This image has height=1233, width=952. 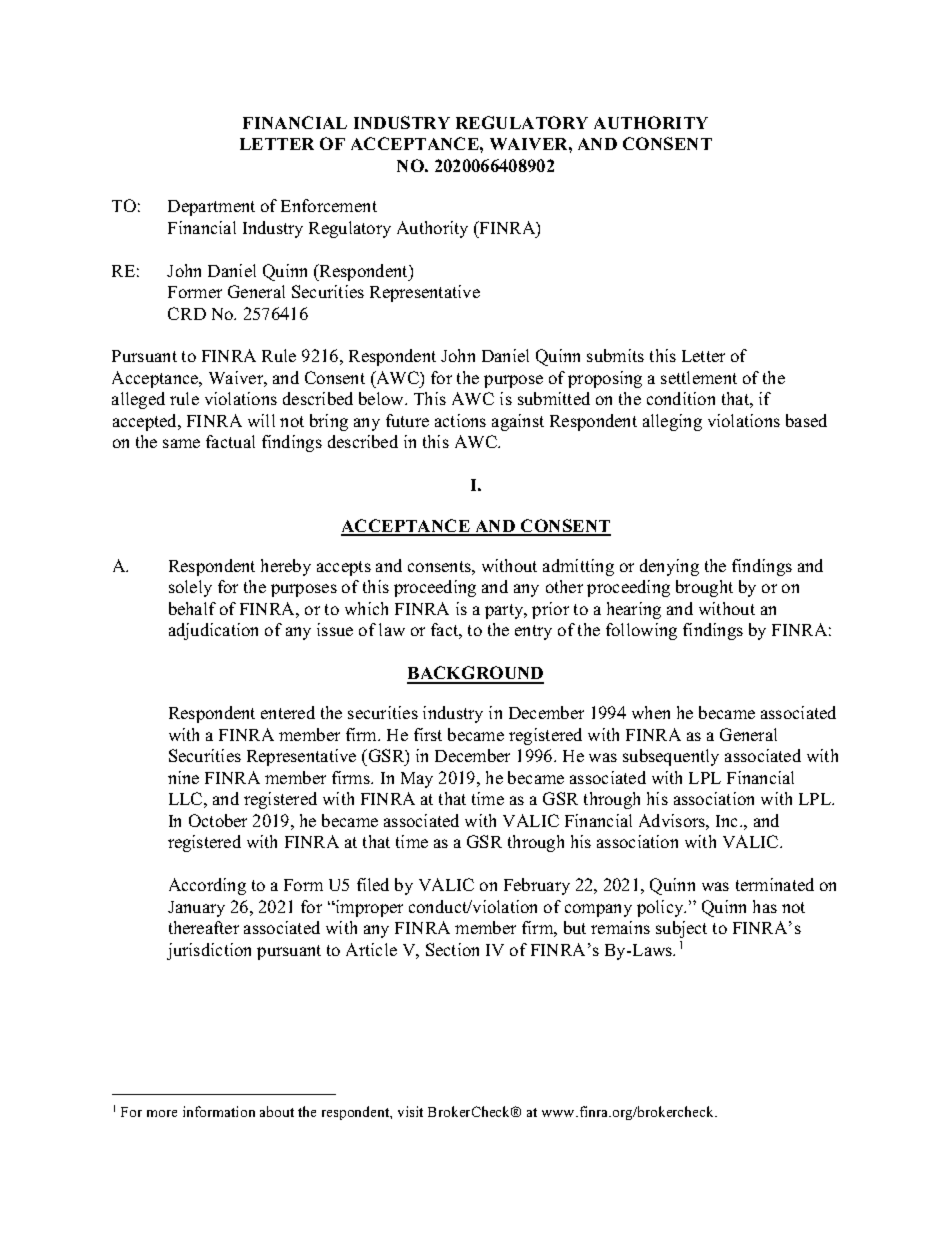 What do you see at coordinates (641, 631) in the image?
I see `following` at bounding box center [641, 631].
